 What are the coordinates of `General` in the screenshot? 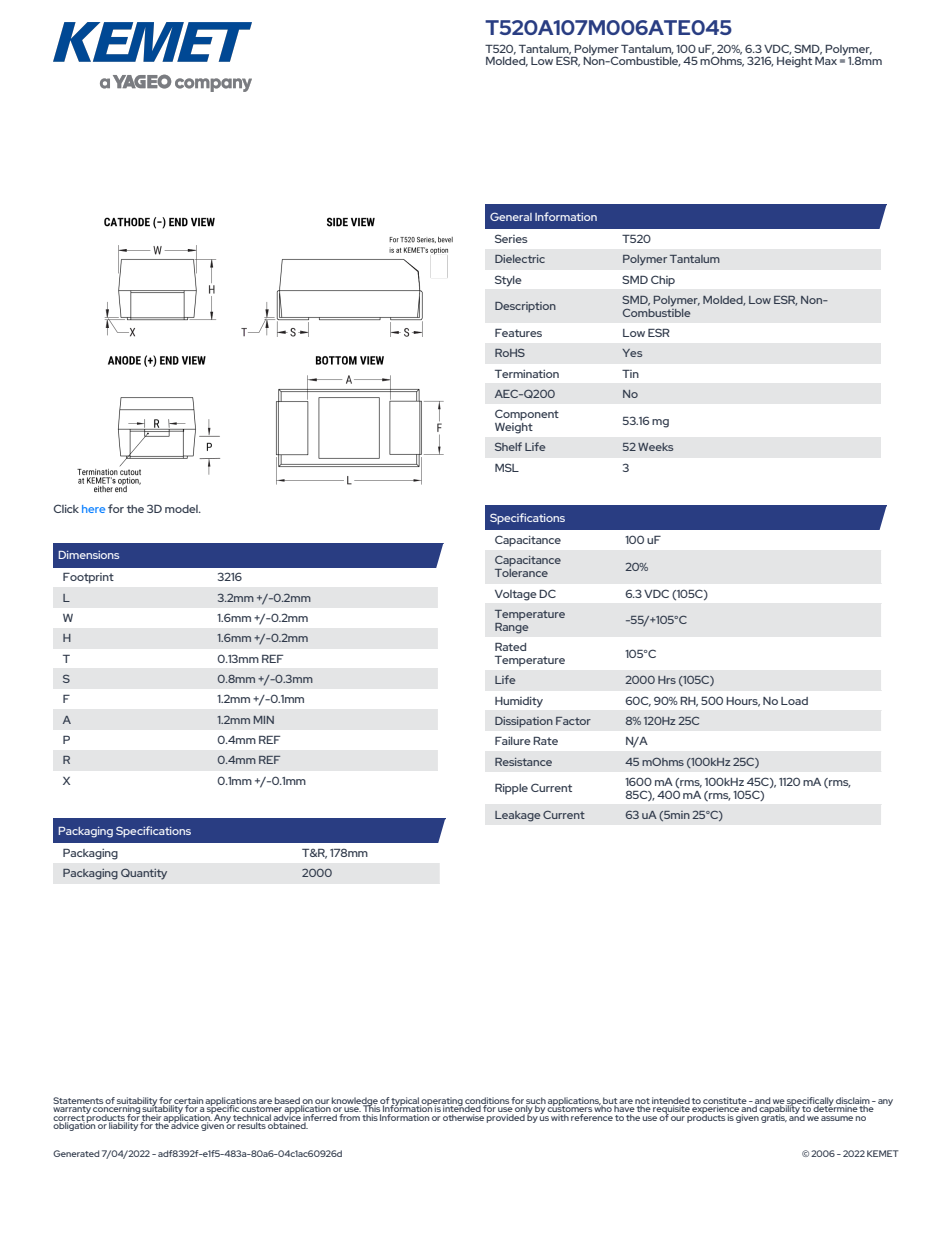 It's located at (511, 216).
